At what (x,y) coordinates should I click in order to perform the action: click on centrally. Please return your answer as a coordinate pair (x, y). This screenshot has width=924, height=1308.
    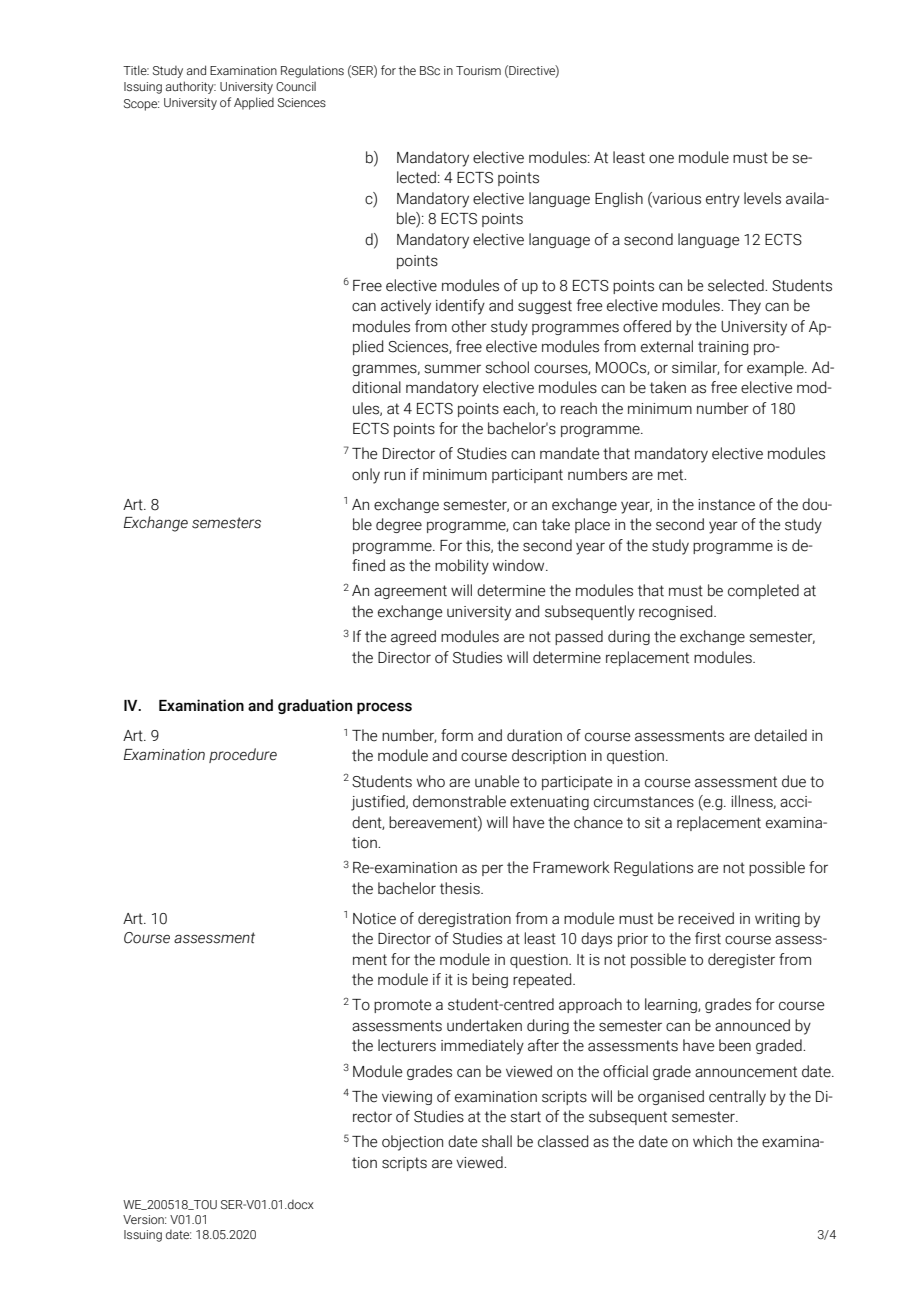
    Looking at the image, I should click on (737, 1098).
